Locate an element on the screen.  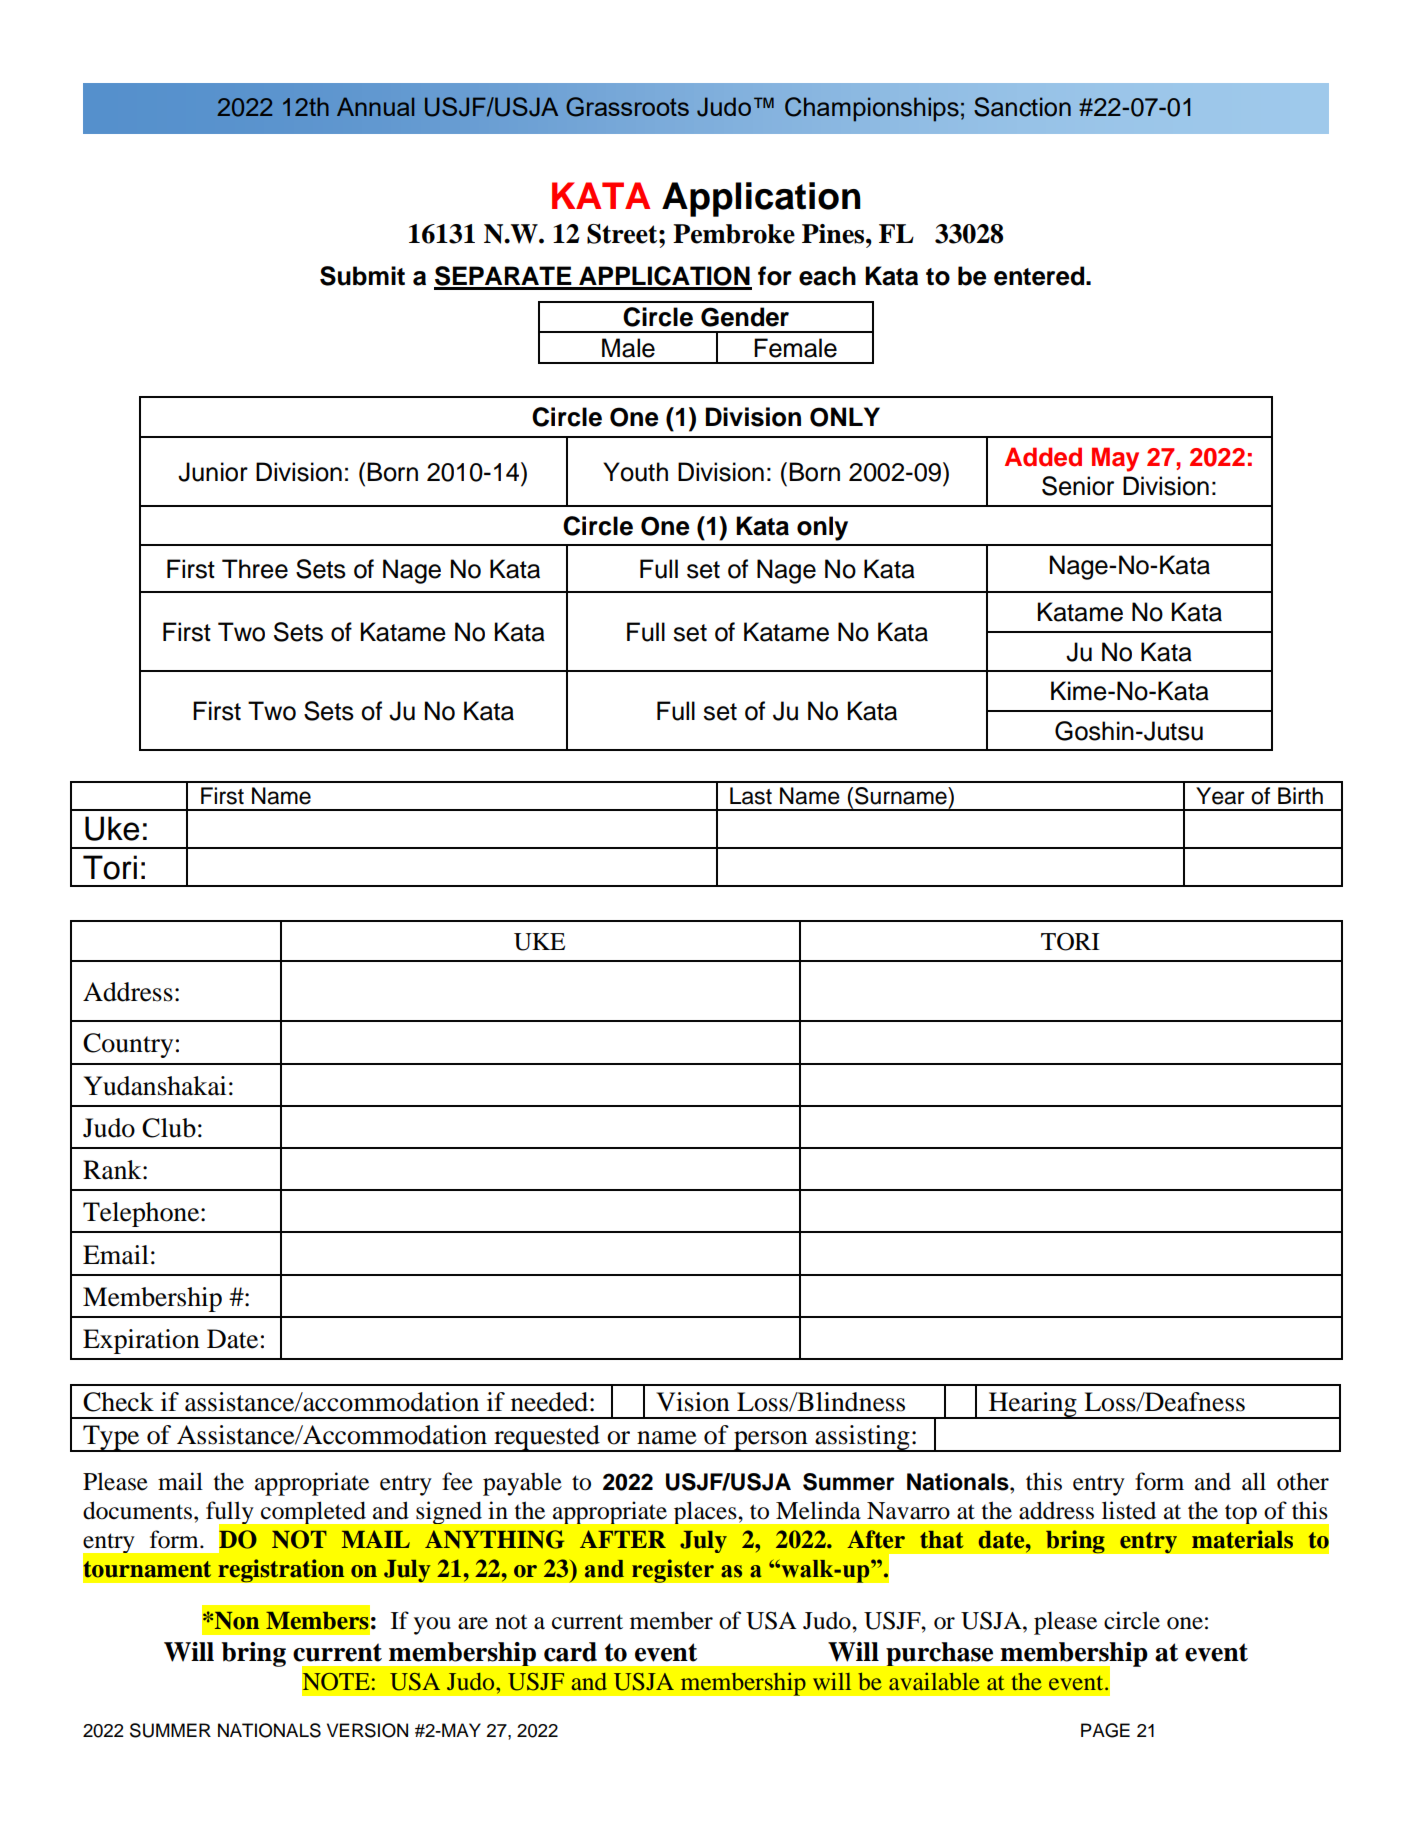
Year is located at coordinates (1220, 796).
